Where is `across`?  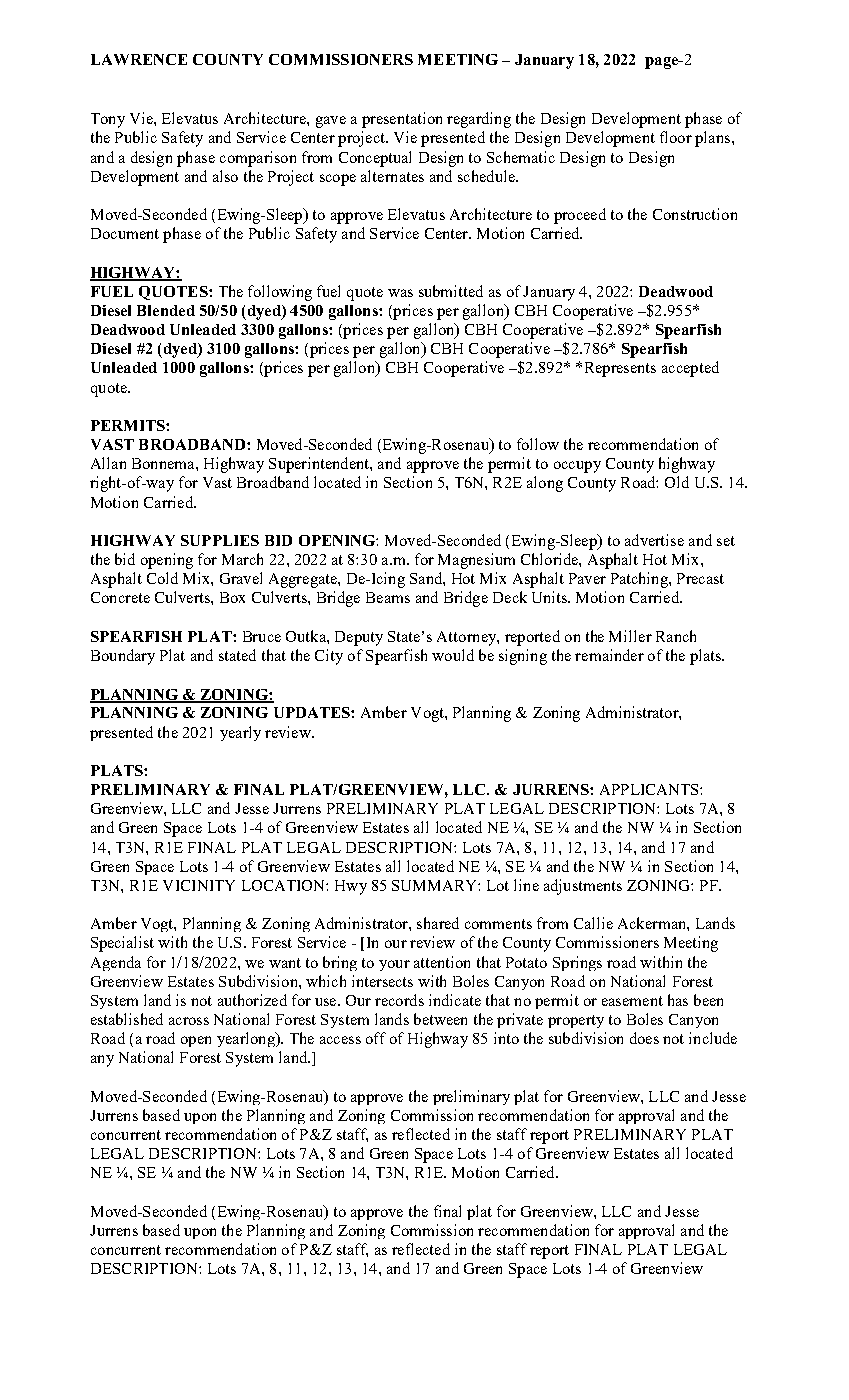
across is located at coordinates (189, 1021).
